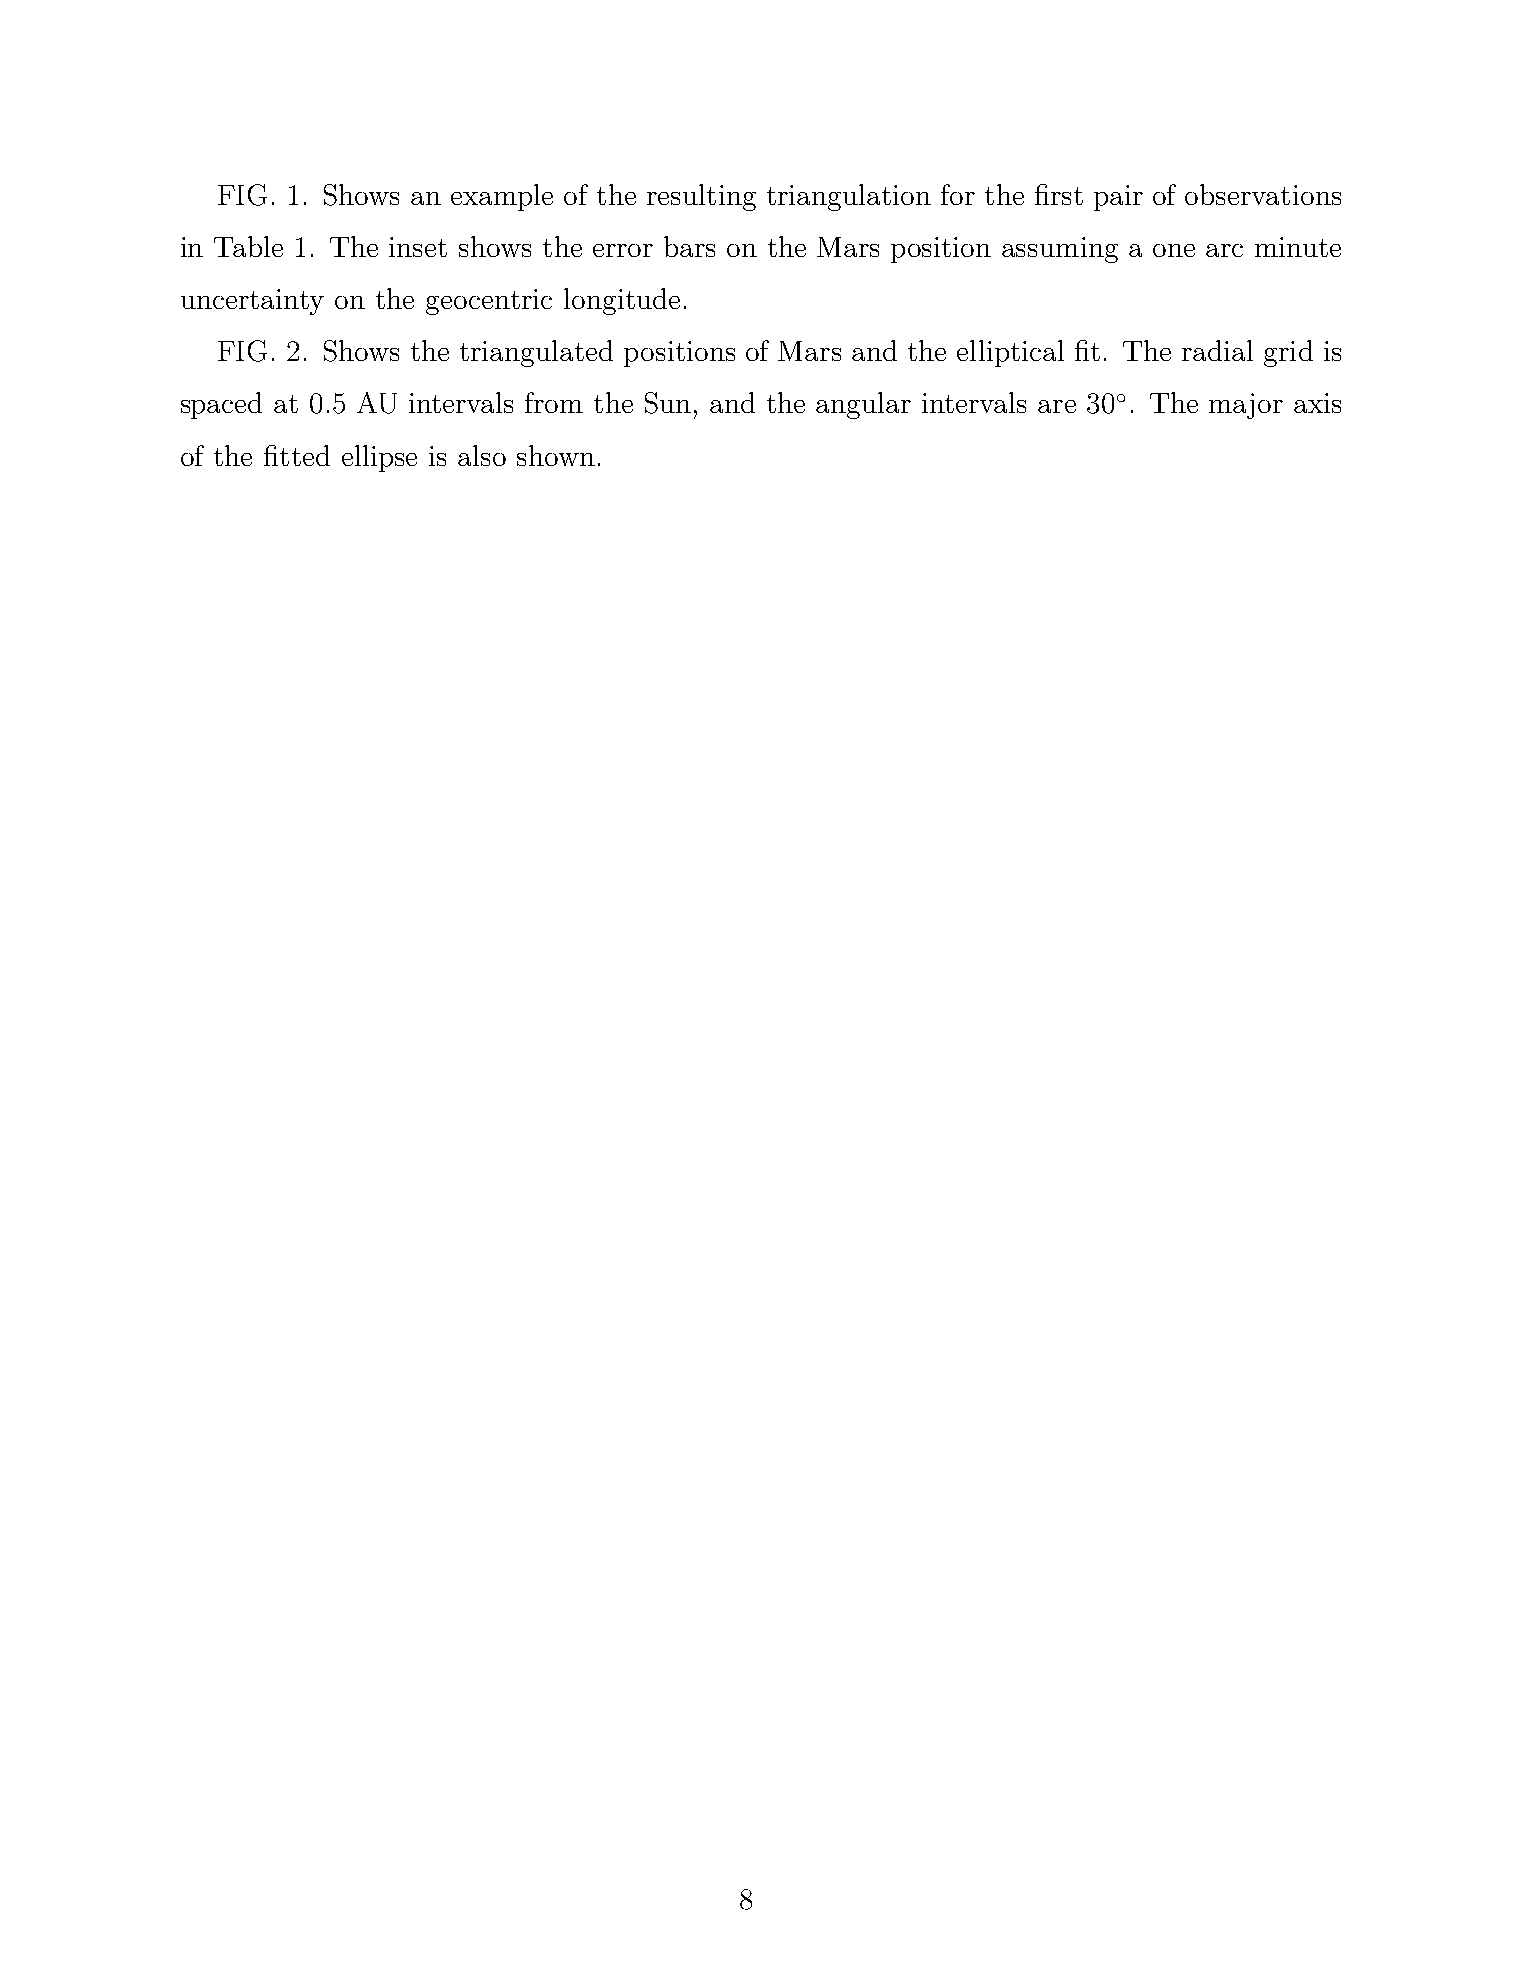 This image has height=1977, width=1527. Describe the element at coordinates (252, 302) in the image. I see `uncertainty` at that location.
